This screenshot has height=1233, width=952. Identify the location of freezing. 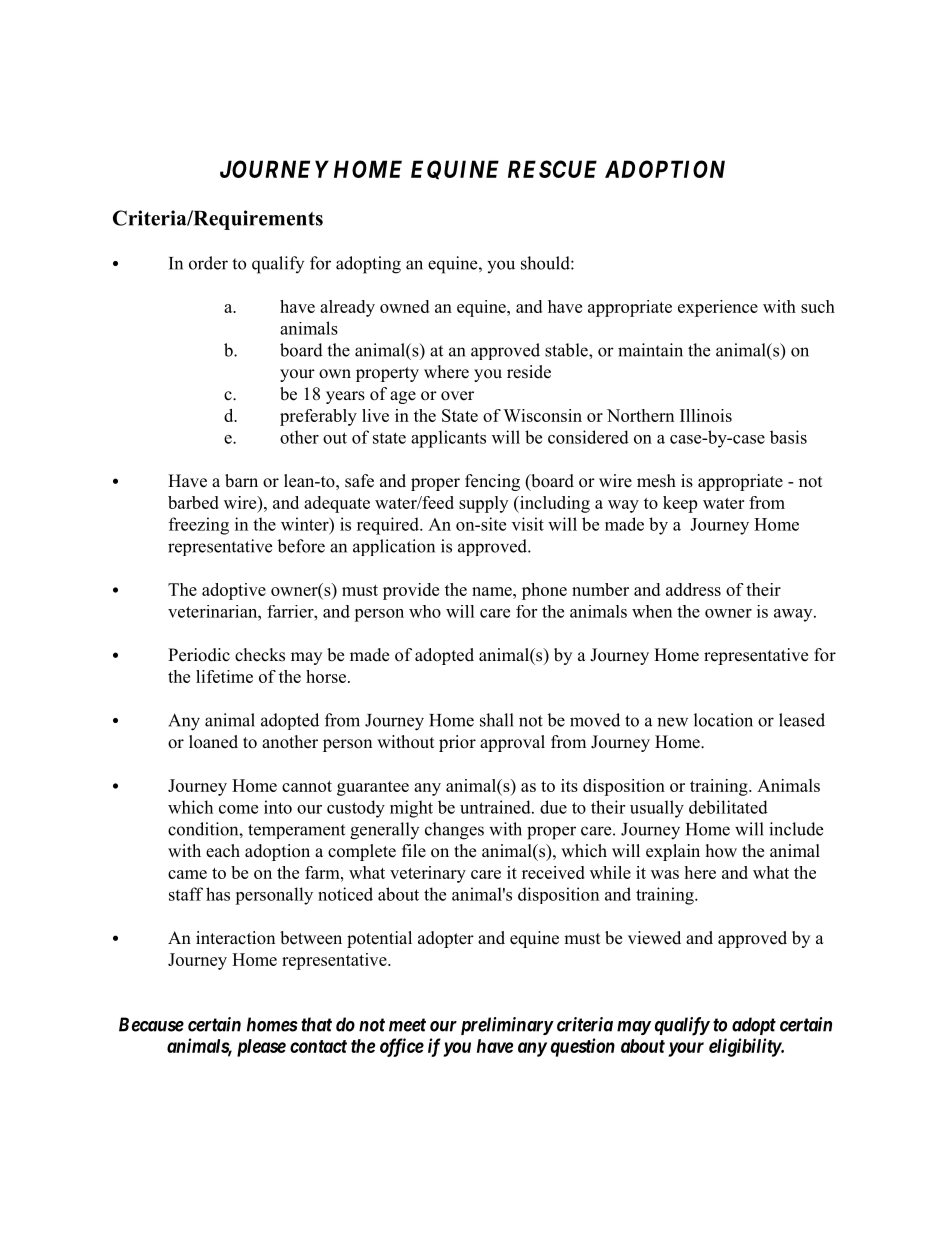
(199, 526).
